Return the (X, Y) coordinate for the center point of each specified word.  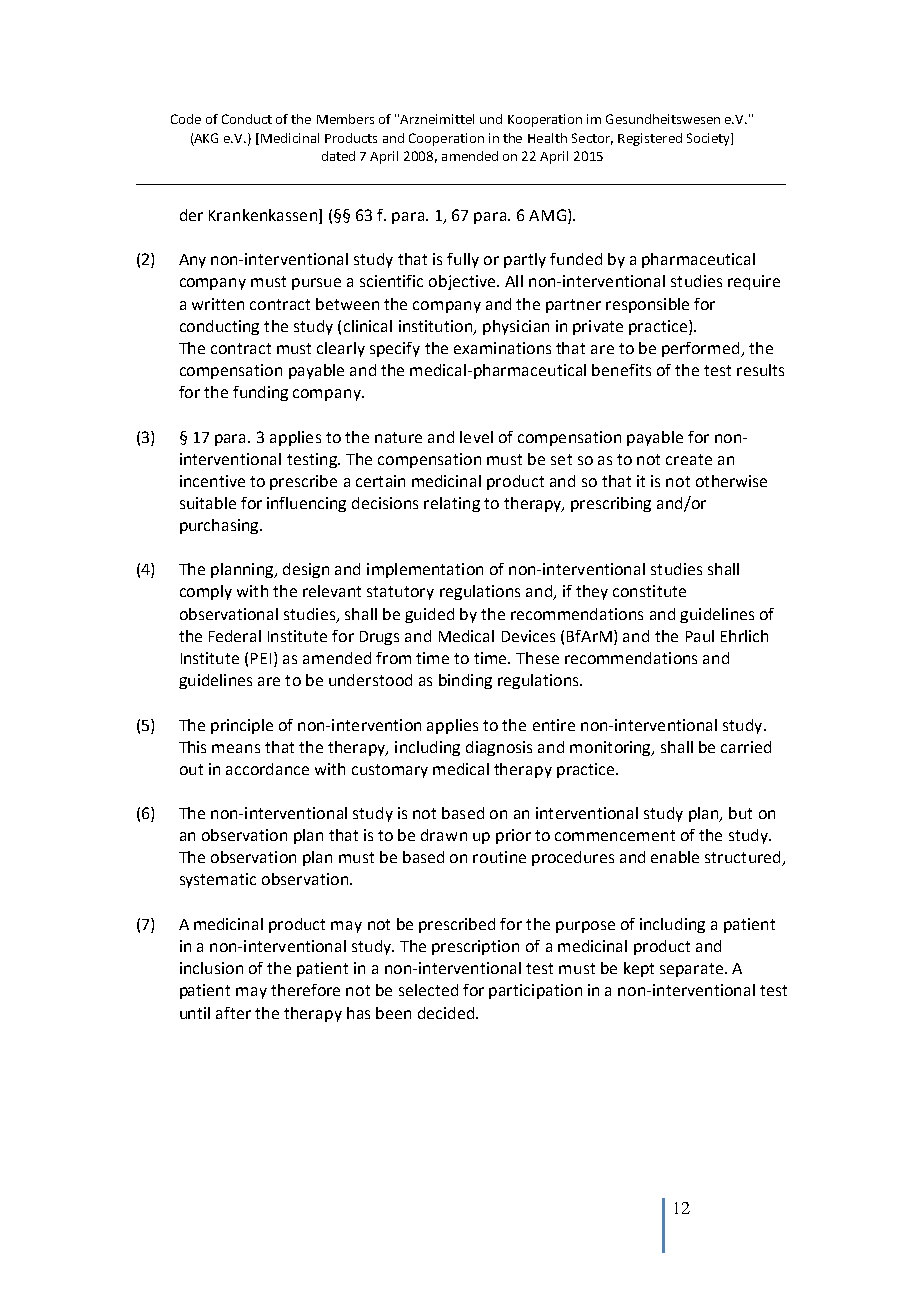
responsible (647, 305)
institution (437, 327)
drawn (444, 835)
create (689, 459)
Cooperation (446, 139)
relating (452, 504)
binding (465, 681)
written (218, 304)
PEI (261, 658)
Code (186, 119)
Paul (700, 636)
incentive (212, 481)
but (740, 813)
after (233, 1013)
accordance (267, 769)
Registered (650, 139)
